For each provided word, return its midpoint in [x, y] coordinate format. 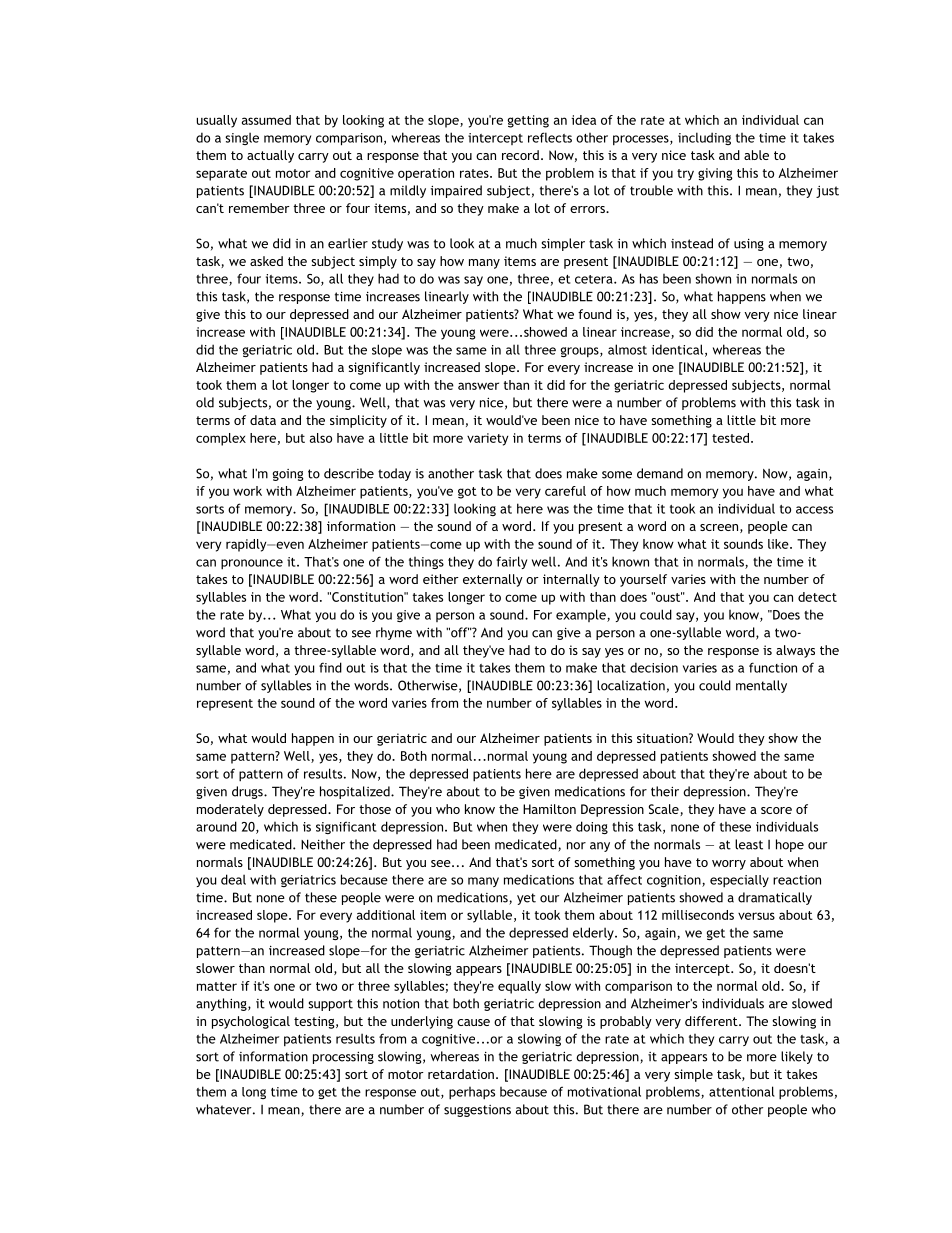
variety [488, 439]
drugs [248, 792]
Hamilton [549, 809]
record [520, 155]
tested [730, 438]
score [776, 810]
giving [715, 174]
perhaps [472, 1093]
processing [343, 1057]
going [288, 475]
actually [270, 156]
